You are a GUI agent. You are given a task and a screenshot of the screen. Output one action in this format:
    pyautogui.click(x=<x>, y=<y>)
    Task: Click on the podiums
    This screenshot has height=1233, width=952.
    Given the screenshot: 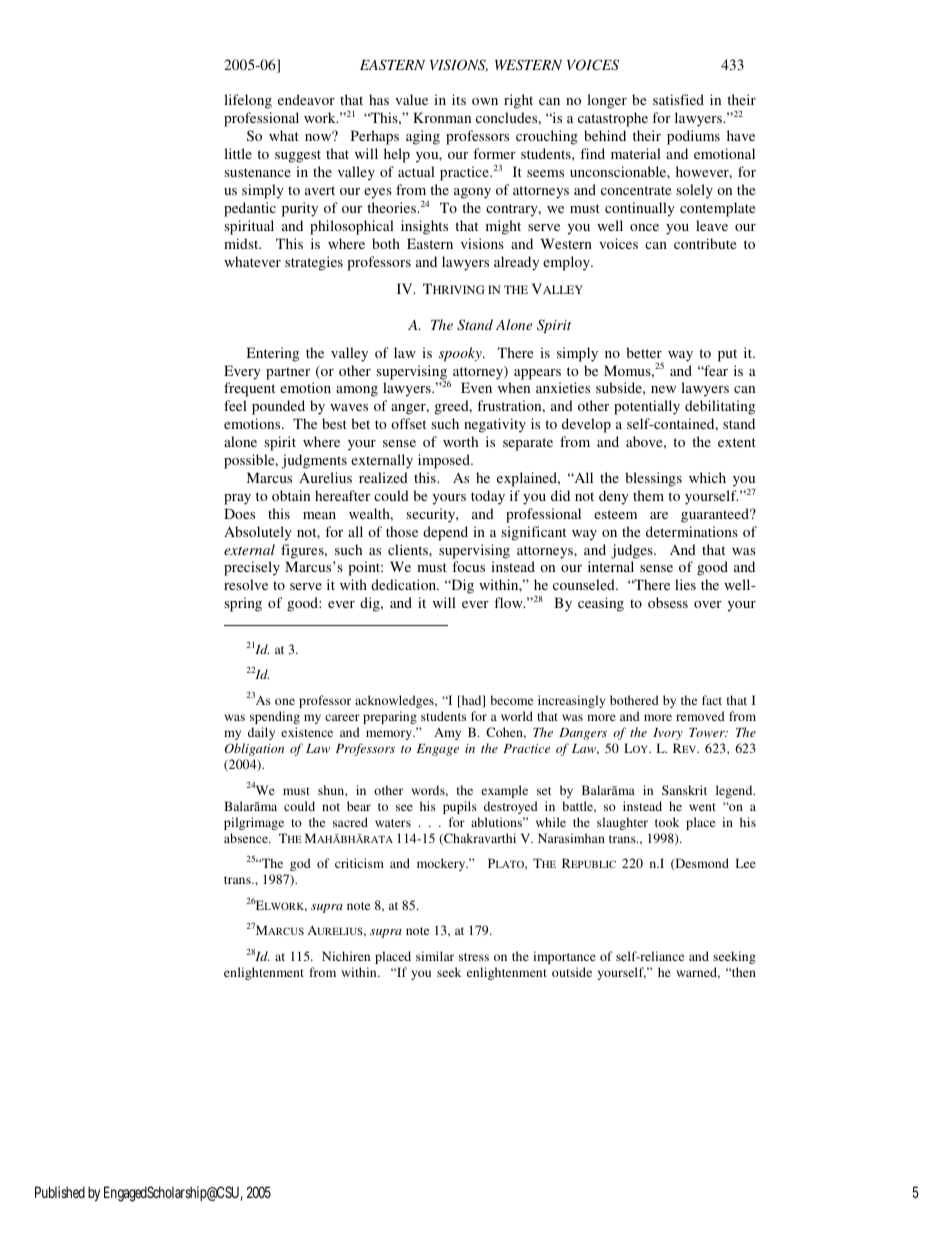 What is the action you would take?
    pyautogui.click(x=693, y=137)
